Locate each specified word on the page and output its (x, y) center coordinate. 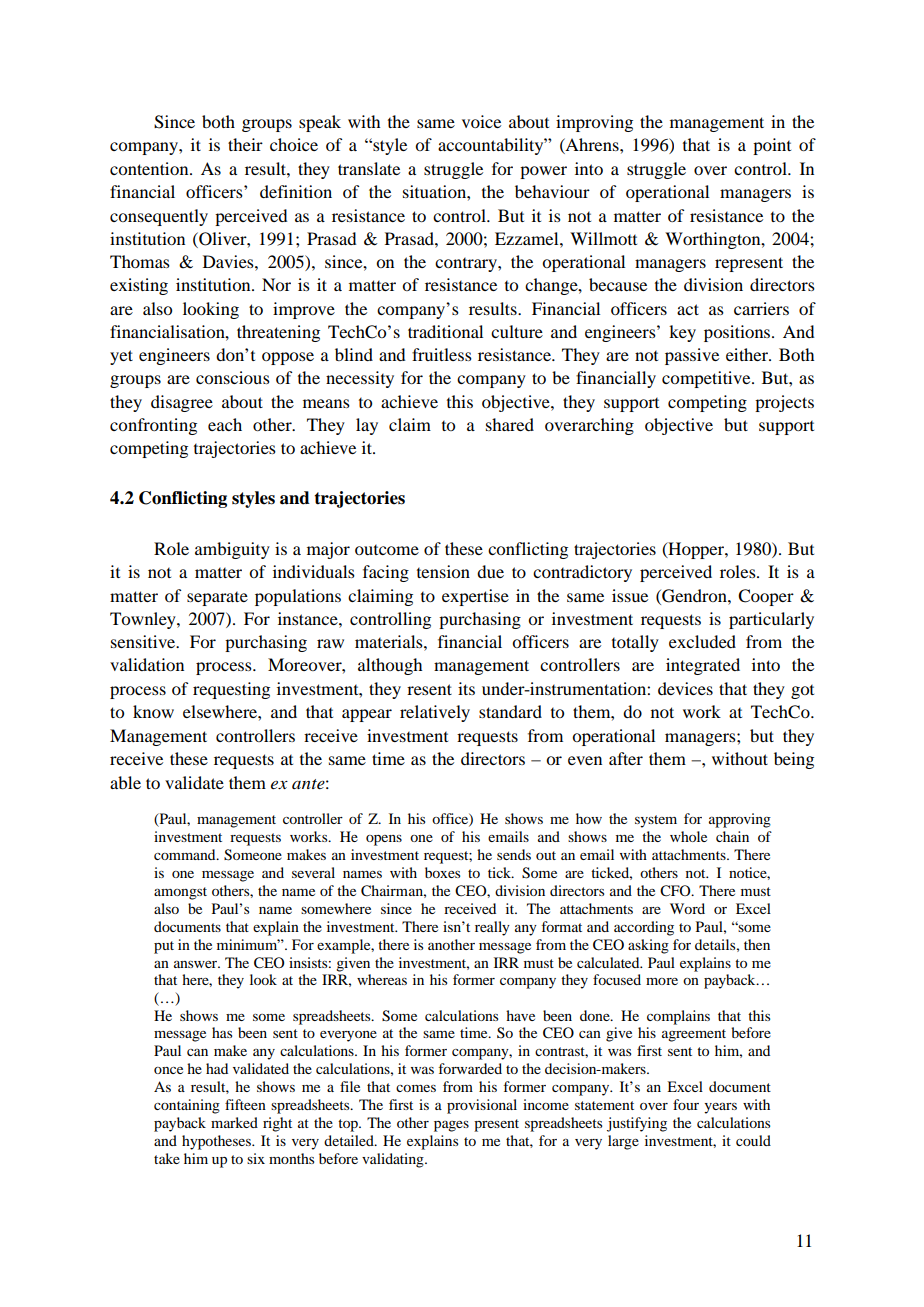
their (245, 144)
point (772, 146)
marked (234, 1122)
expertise (475, 597)
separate (217, 599)
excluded (702, 641)
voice (481, 121)
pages (451, 1126)
